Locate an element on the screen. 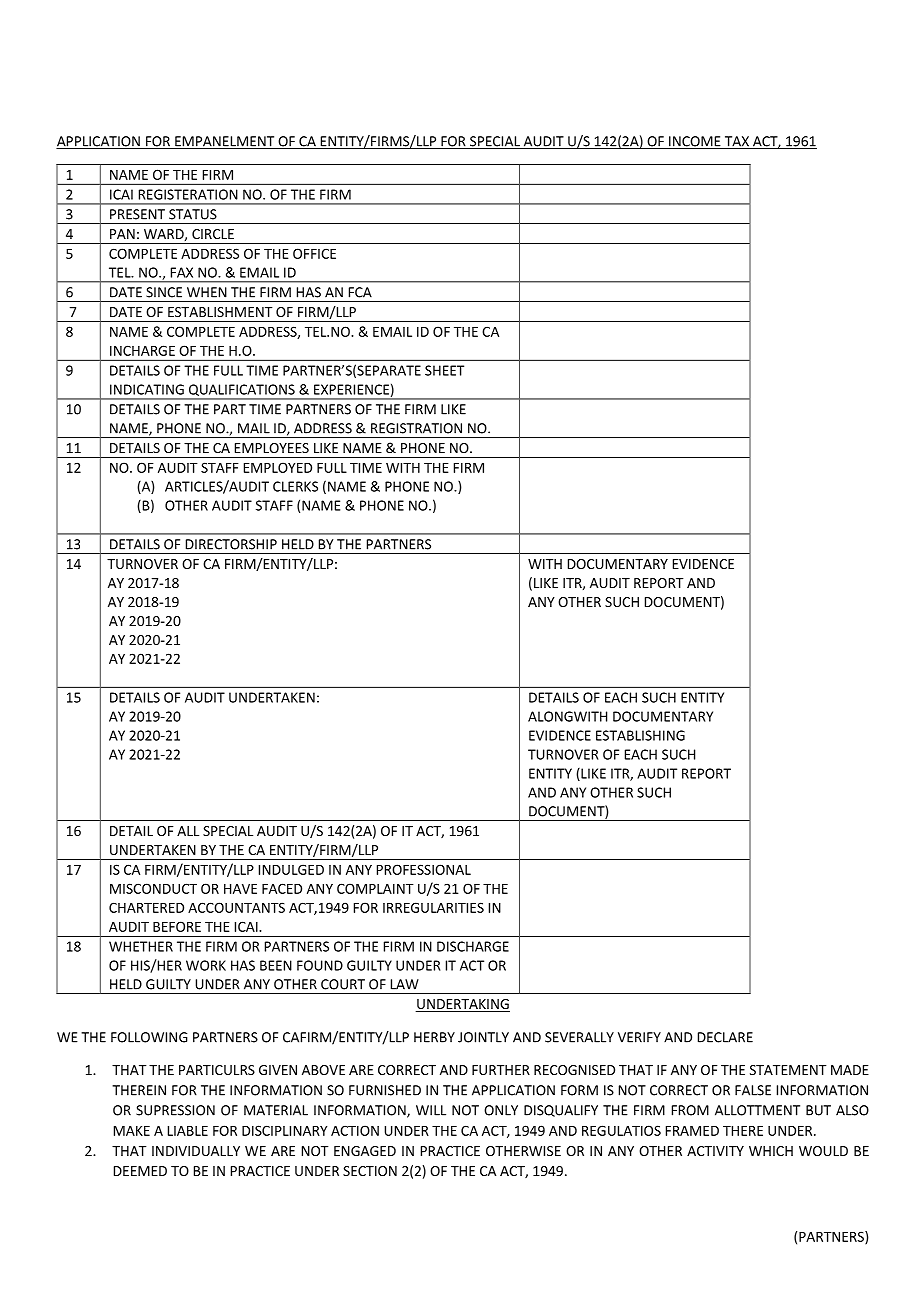 The image size is (924, 1308). STATUS is located at coordinates (193, 214).
